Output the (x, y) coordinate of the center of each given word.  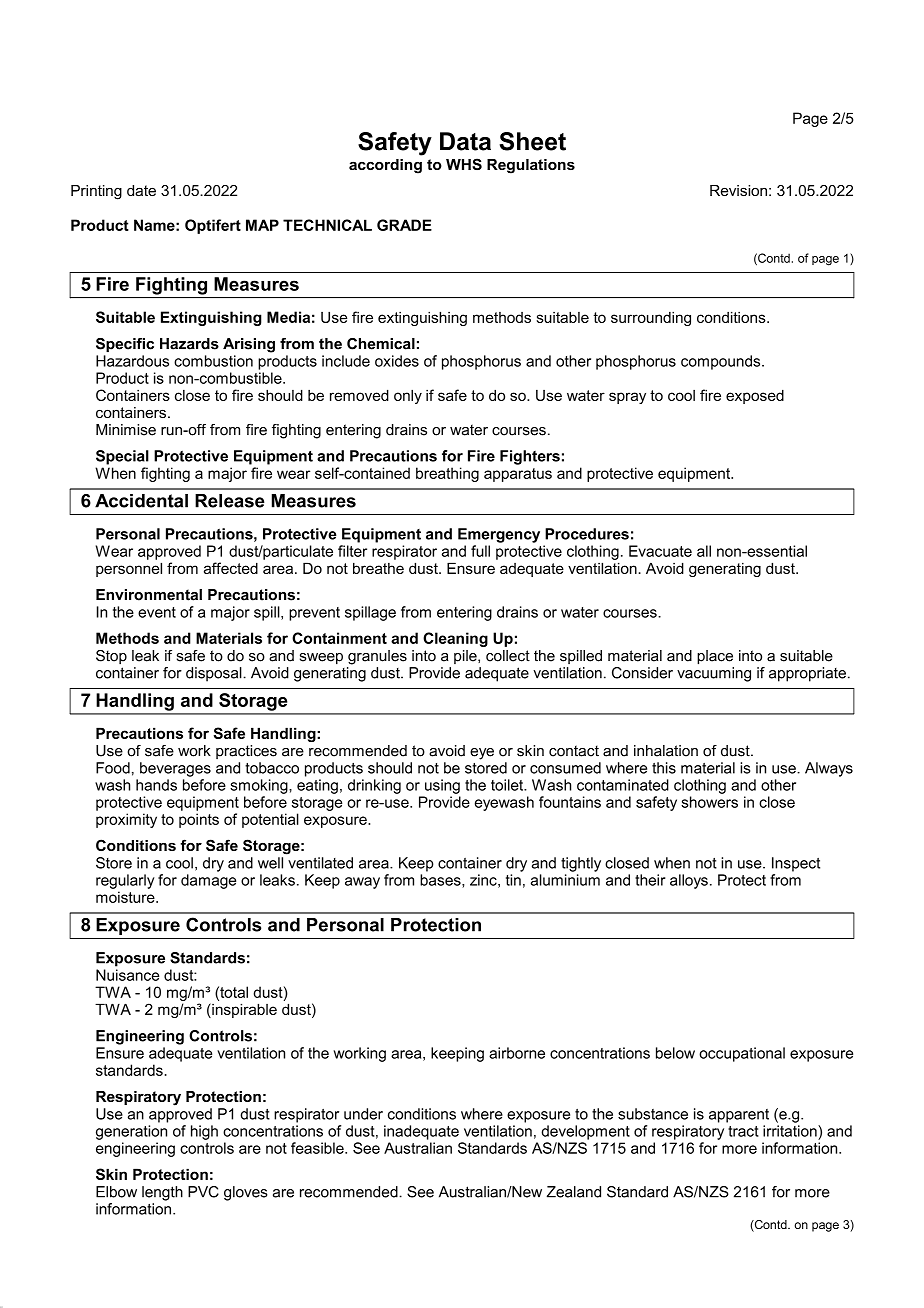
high (204, 1132)
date (141, 190)
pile (466, 657)
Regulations (531, 166)
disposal (215, 674)
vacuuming (714, 674)
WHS (464, 164)
